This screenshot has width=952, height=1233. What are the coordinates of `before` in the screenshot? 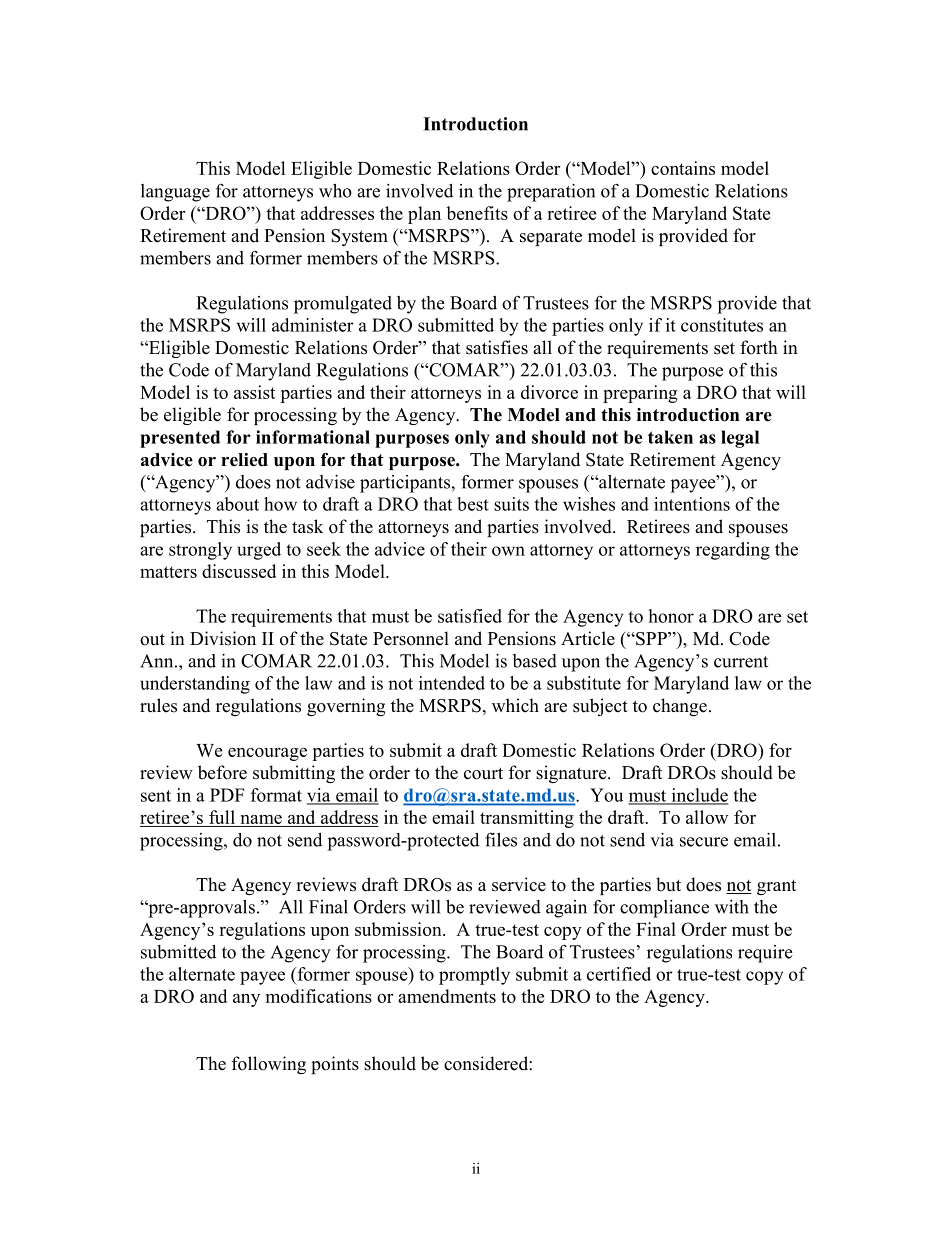 It's located at (222, 772).
